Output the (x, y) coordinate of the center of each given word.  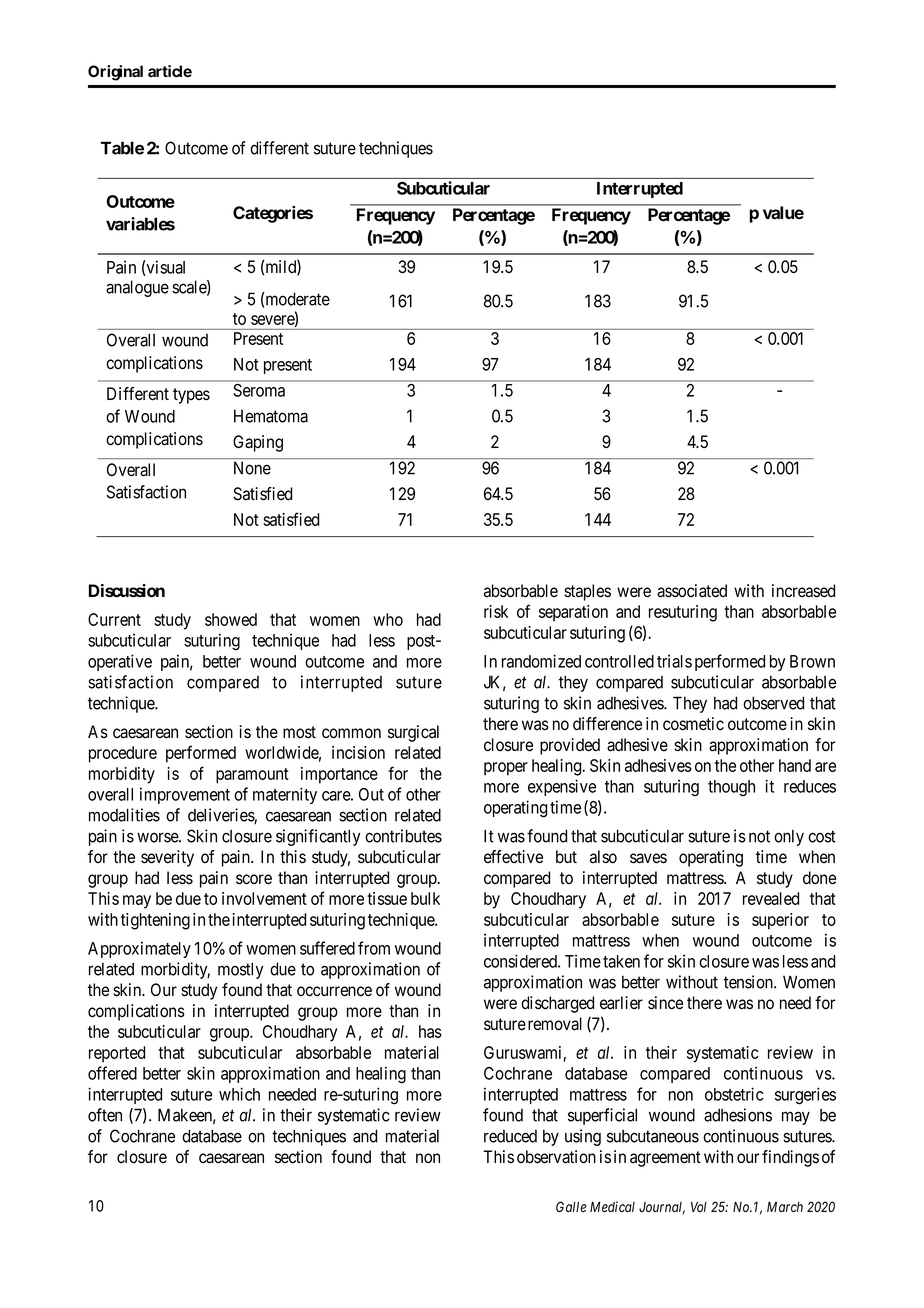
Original (115, 73)
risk (496, 611)
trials (674, 661)
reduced (510, 1136)
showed (231, 619)
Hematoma (271, 416)
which (239, 1094)
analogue (137, 288)
